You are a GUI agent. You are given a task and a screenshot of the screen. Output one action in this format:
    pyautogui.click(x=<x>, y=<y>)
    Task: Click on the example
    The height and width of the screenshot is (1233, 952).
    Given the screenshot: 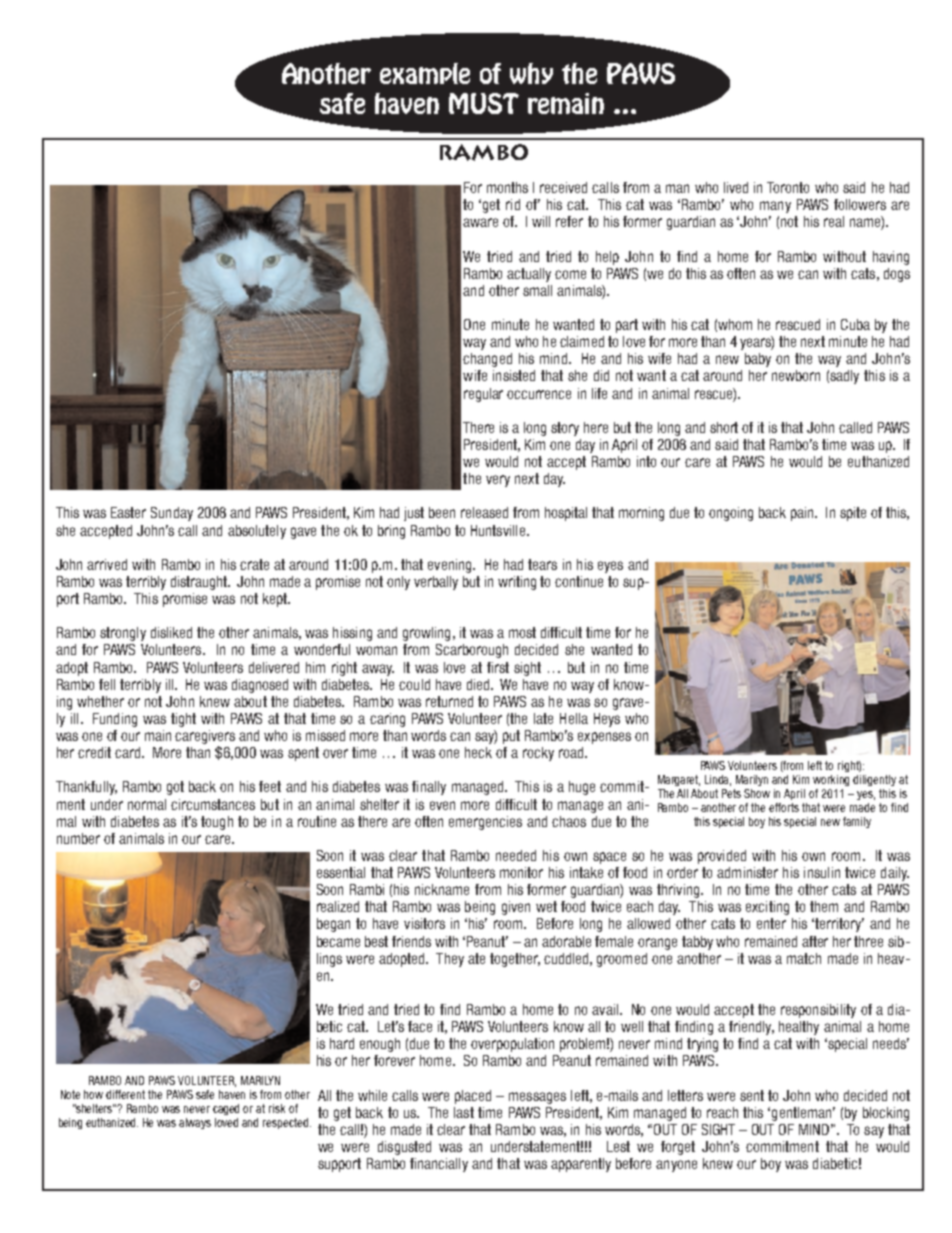 What is the action you would take?
    pyautogui.click(x=425, y=73)
